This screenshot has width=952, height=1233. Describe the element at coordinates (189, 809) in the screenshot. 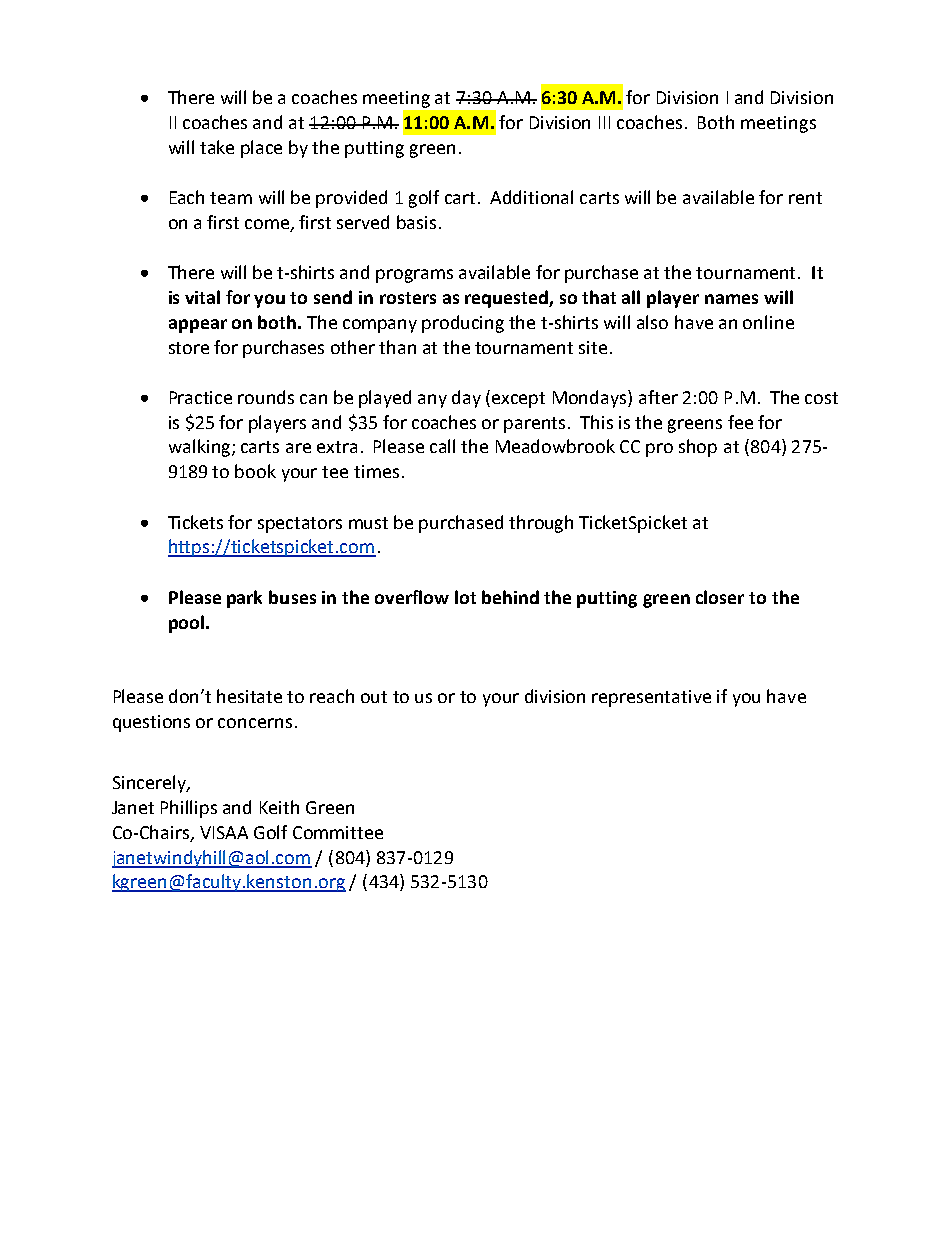

I see `Phillips` at that location.
